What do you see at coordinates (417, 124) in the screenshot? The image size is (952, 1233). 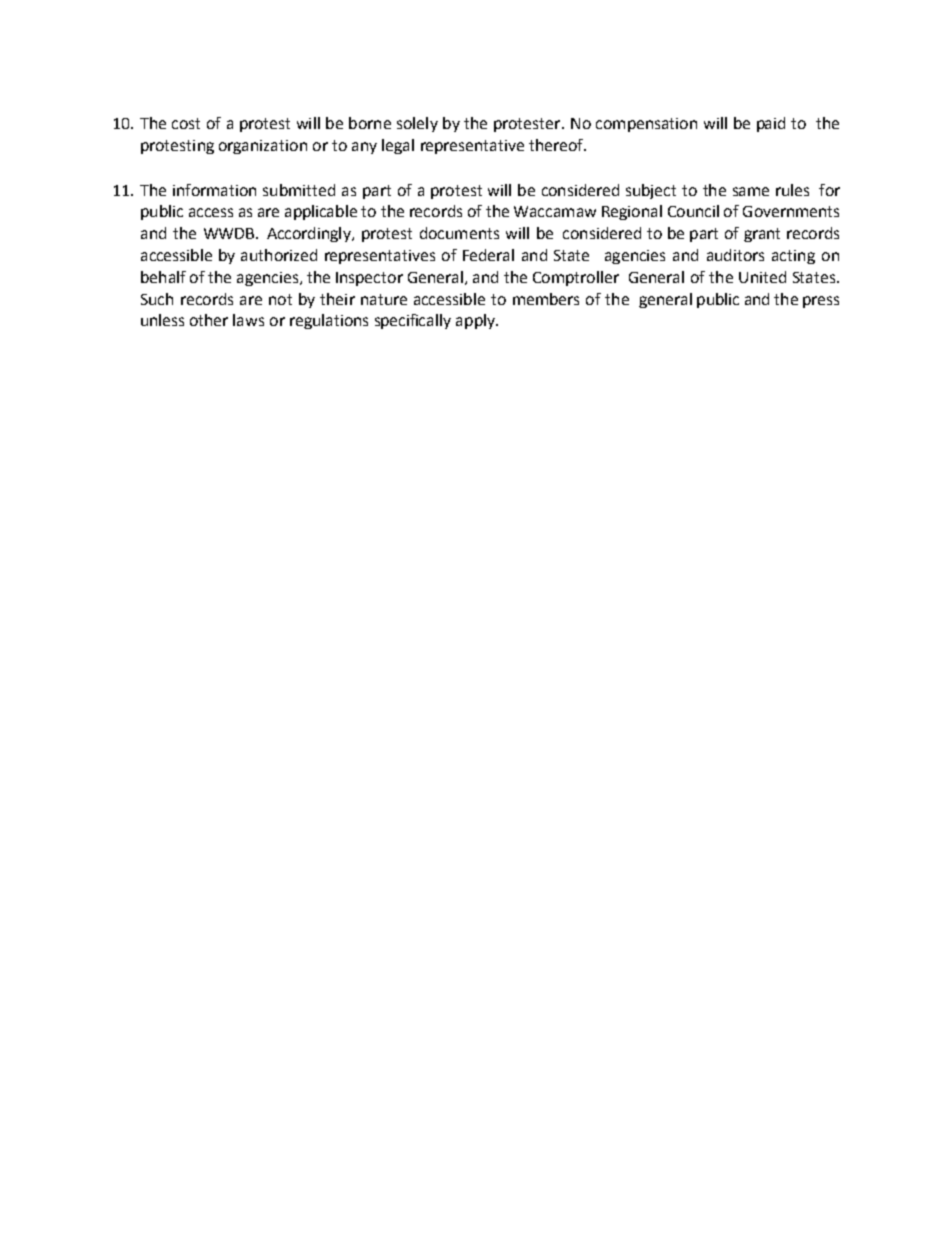 I see `solely` at bounding box center [417, 124].
